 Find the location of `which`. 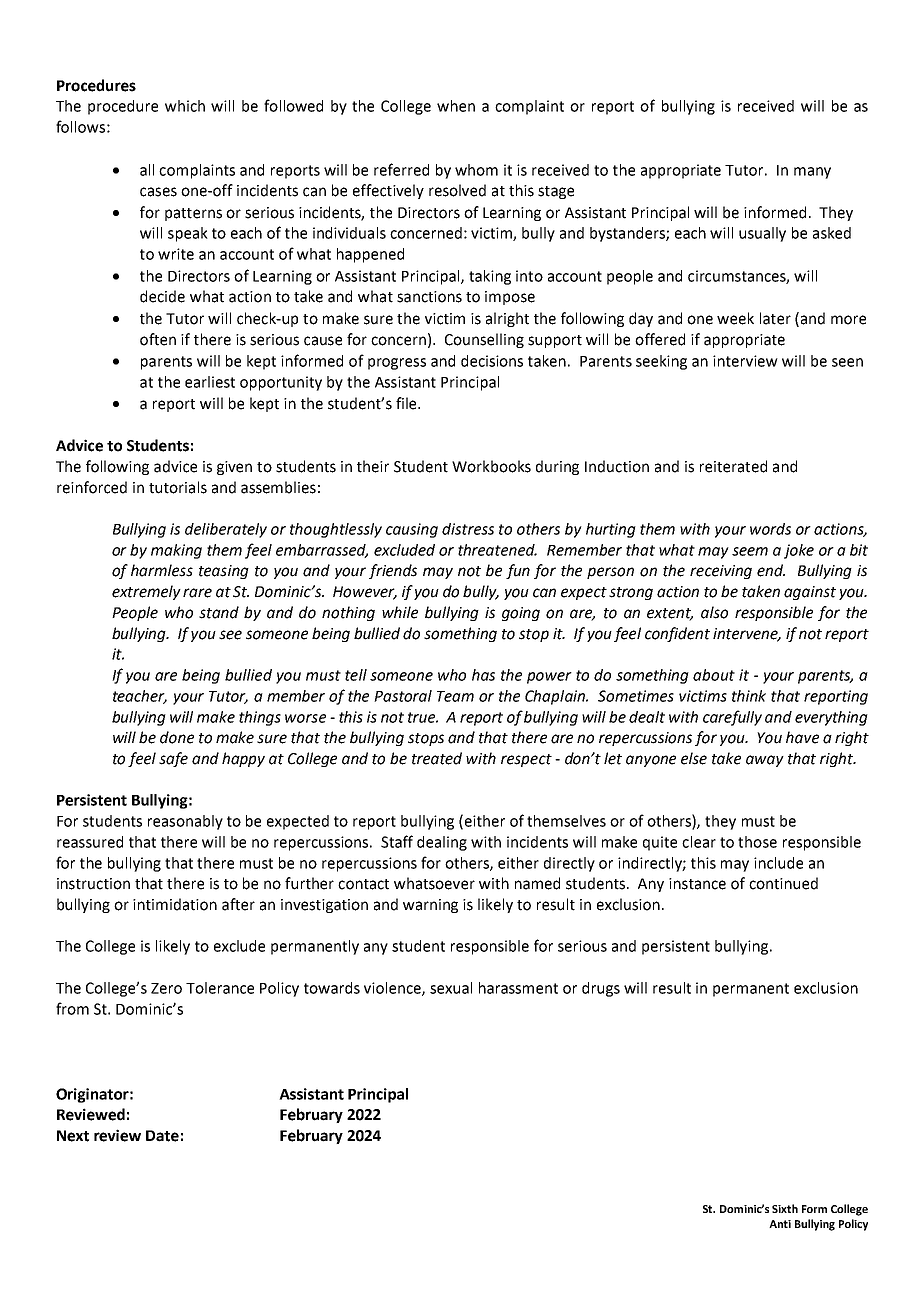

which is located at coordinates (185, 106).
